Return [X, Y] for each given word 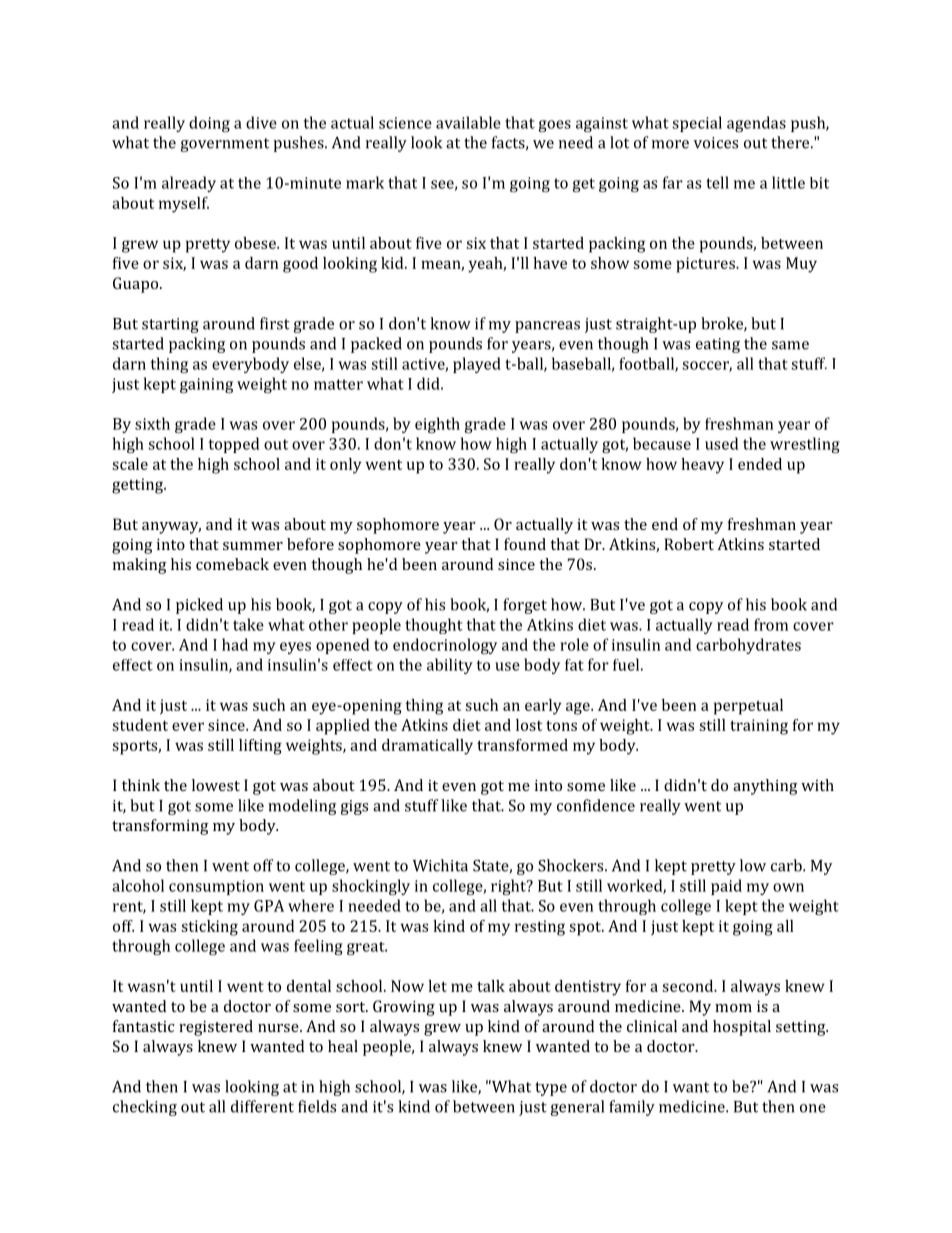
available [468, 122]
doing [209, 124]
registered [216, 1028]
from [771, 624]
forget [525, 606]
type [551, 1089]
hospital [742, 1028]
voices [716, 143]
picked [199, 606]
